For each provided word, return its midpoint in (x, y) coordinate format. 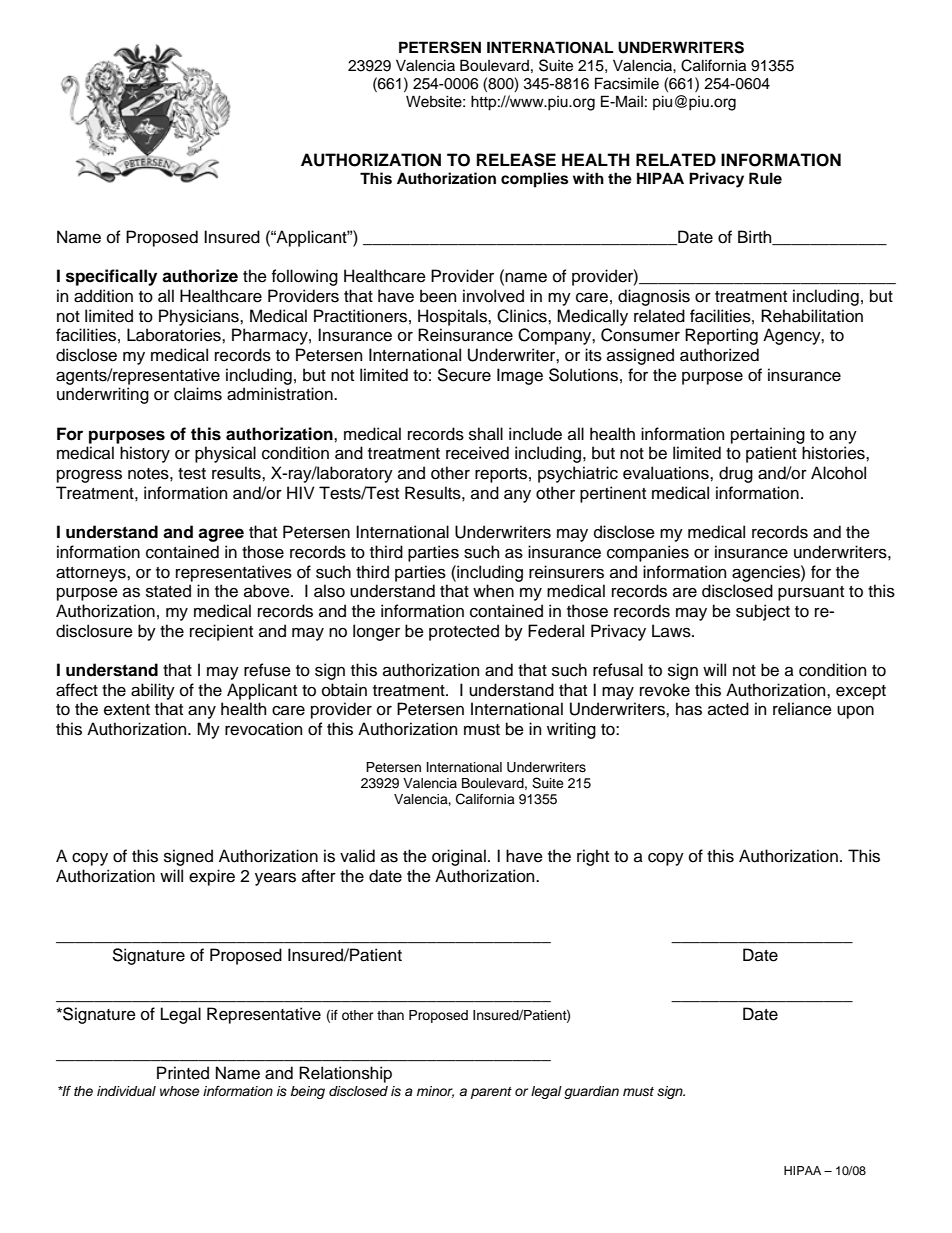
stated (168, 591)
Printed (183, 1073)
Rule (765, 178)
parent (491, 1093)
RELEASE (516, 160)
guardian (591, 1092)
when (493, 591)
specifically (111, 277)
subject (763, 612)
